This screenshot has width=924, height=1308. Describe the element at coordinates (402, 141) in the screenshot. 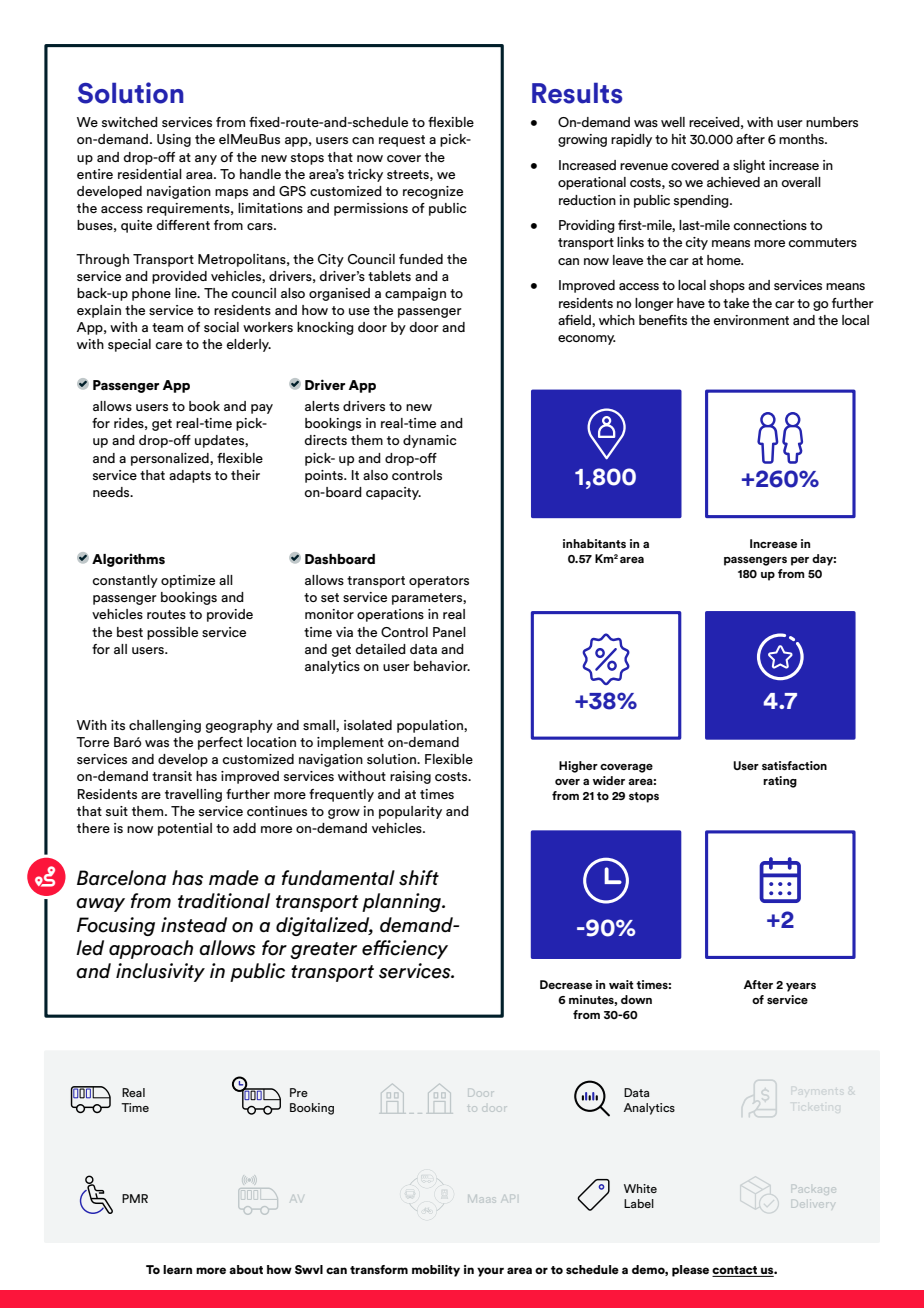

I see `request` at that location.
